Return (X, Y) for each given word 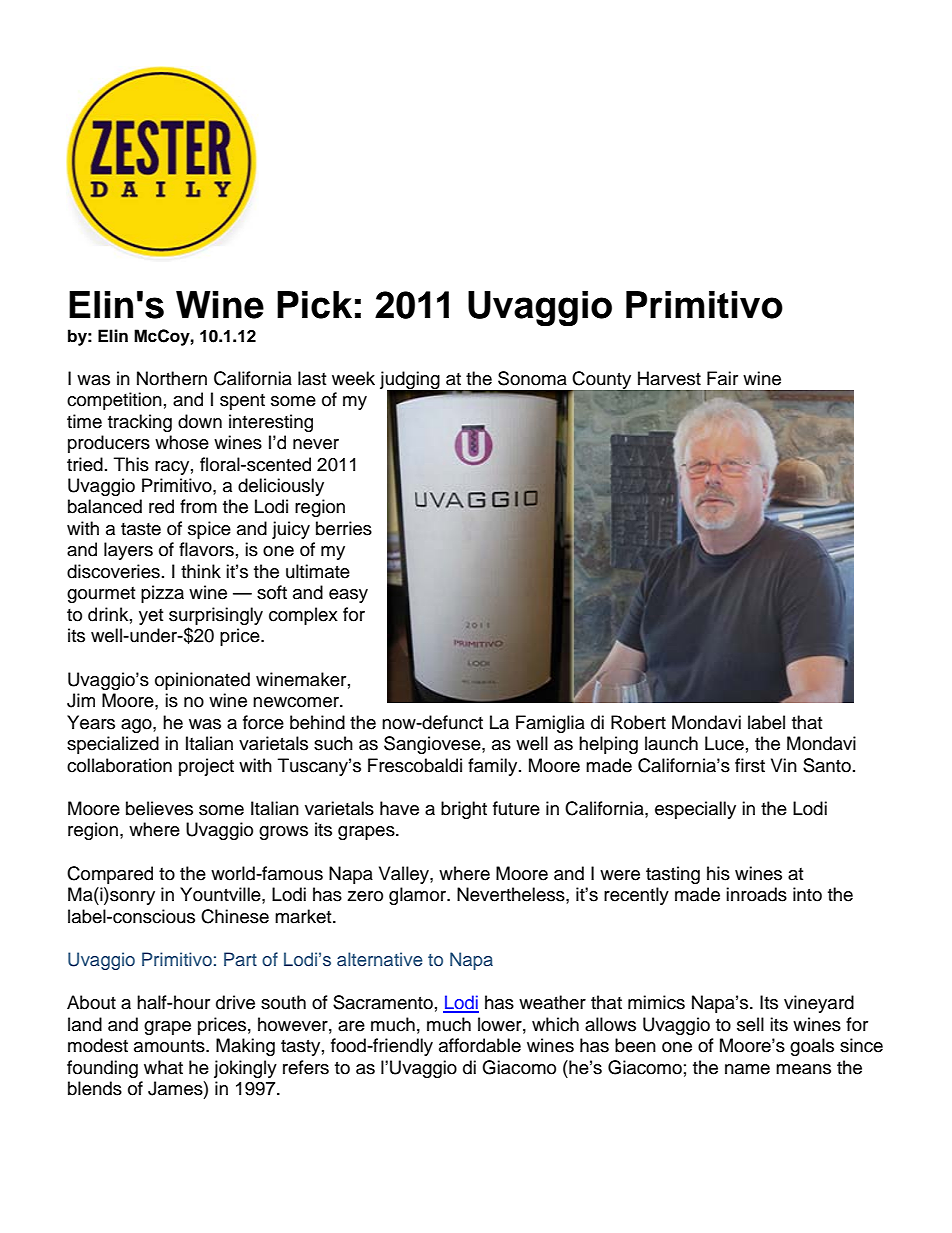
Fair (722, 378)
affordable (480, 1045)
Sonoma (532, 378)
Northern (172, 378)
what (163, 1067)
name (747, 1069)
